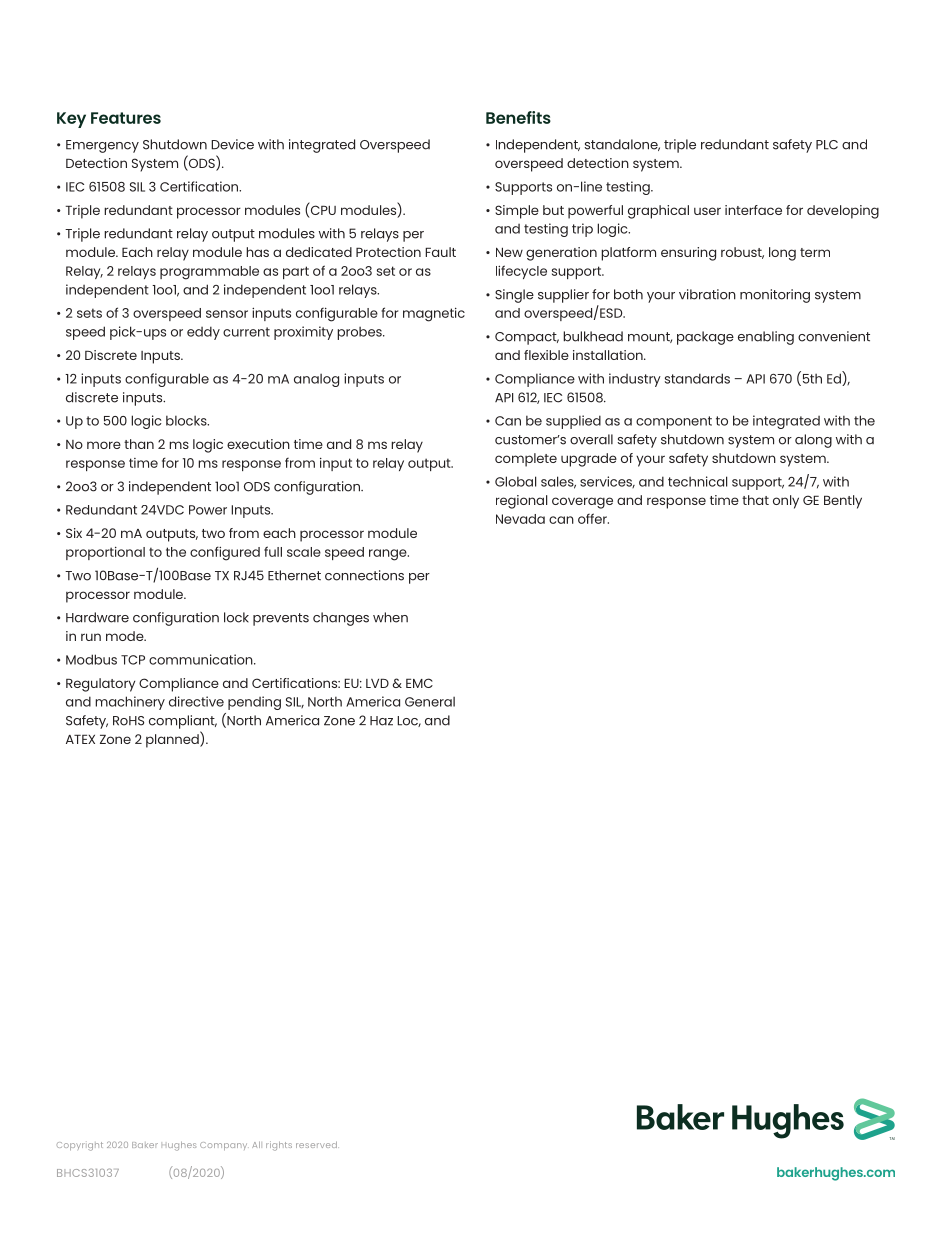 This screenshot has height=1233, width=952. I want to click on rights, so click(279, 1146).
